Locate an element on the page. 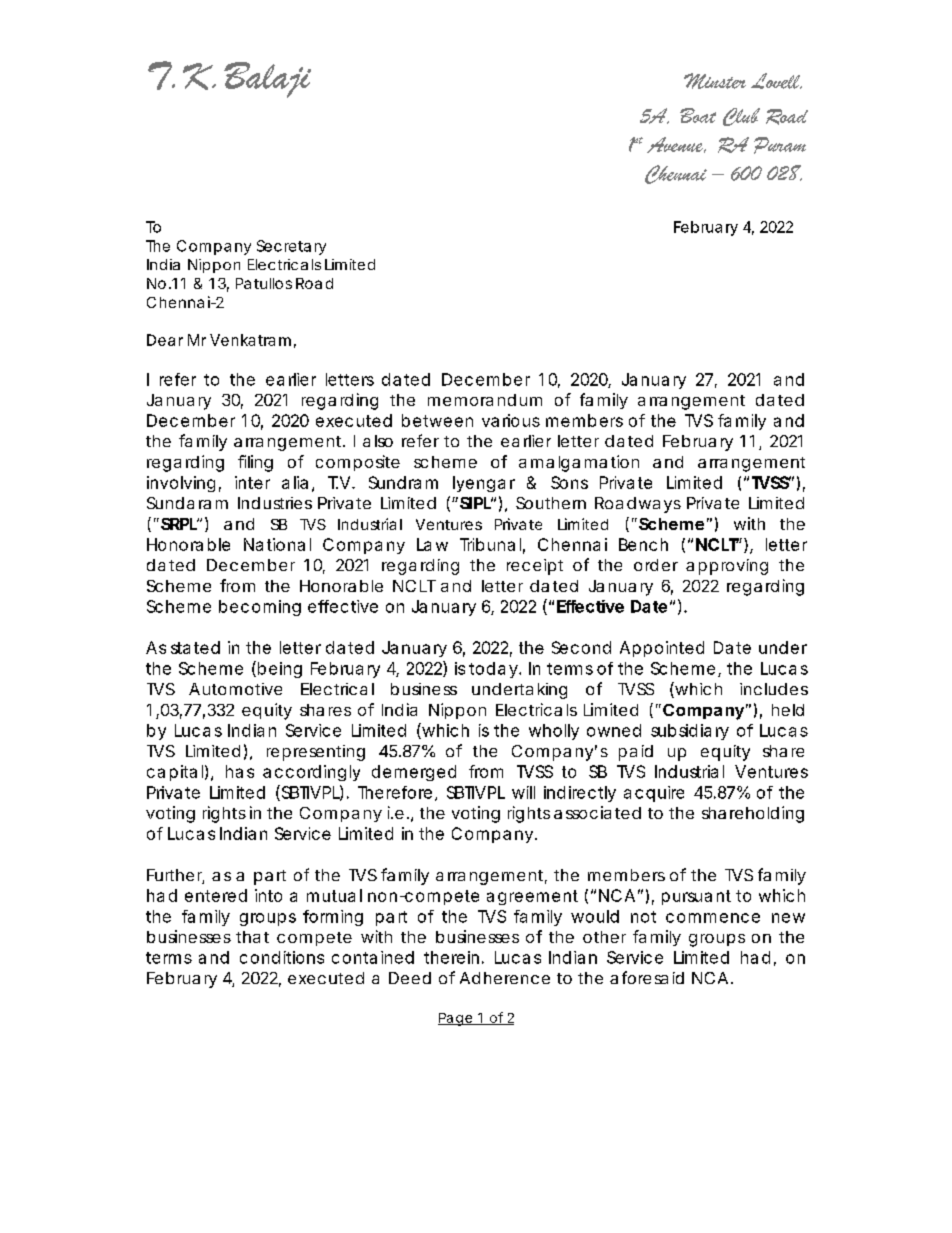 The image size is (952, 1233). Secretary is located at coordinates (291, 247).
